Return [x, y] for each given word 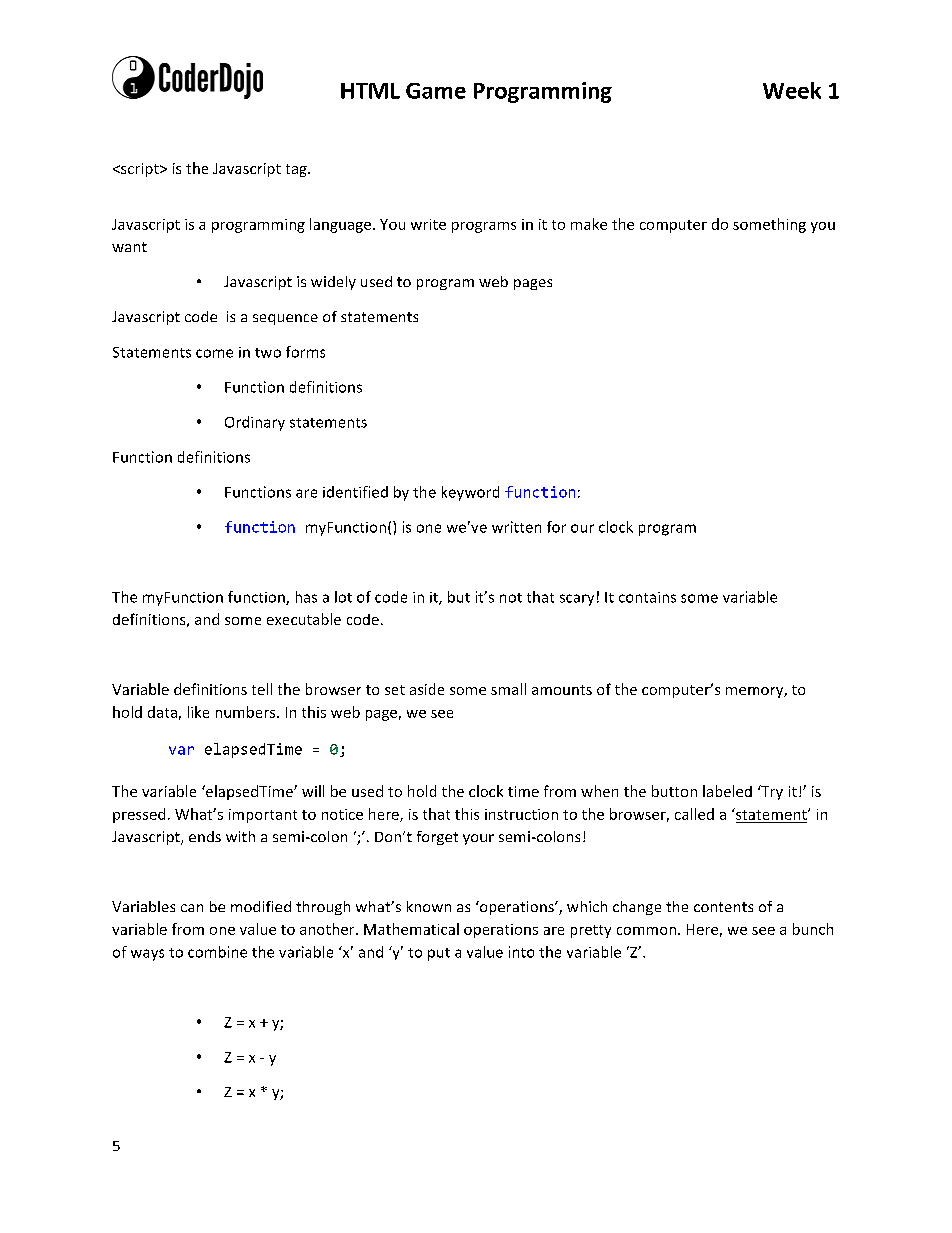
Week [792, 90]
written [516, 527]
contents [723, 907]
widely [333, 283]
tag [297, 170]
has [306, 597]
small [508, 689]
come [214, 353]
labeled [727, 791]
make [589, 224]
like [198, 712]
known [429, 906]
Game [436, 91]
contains [647, 597]
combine [217, 952]
